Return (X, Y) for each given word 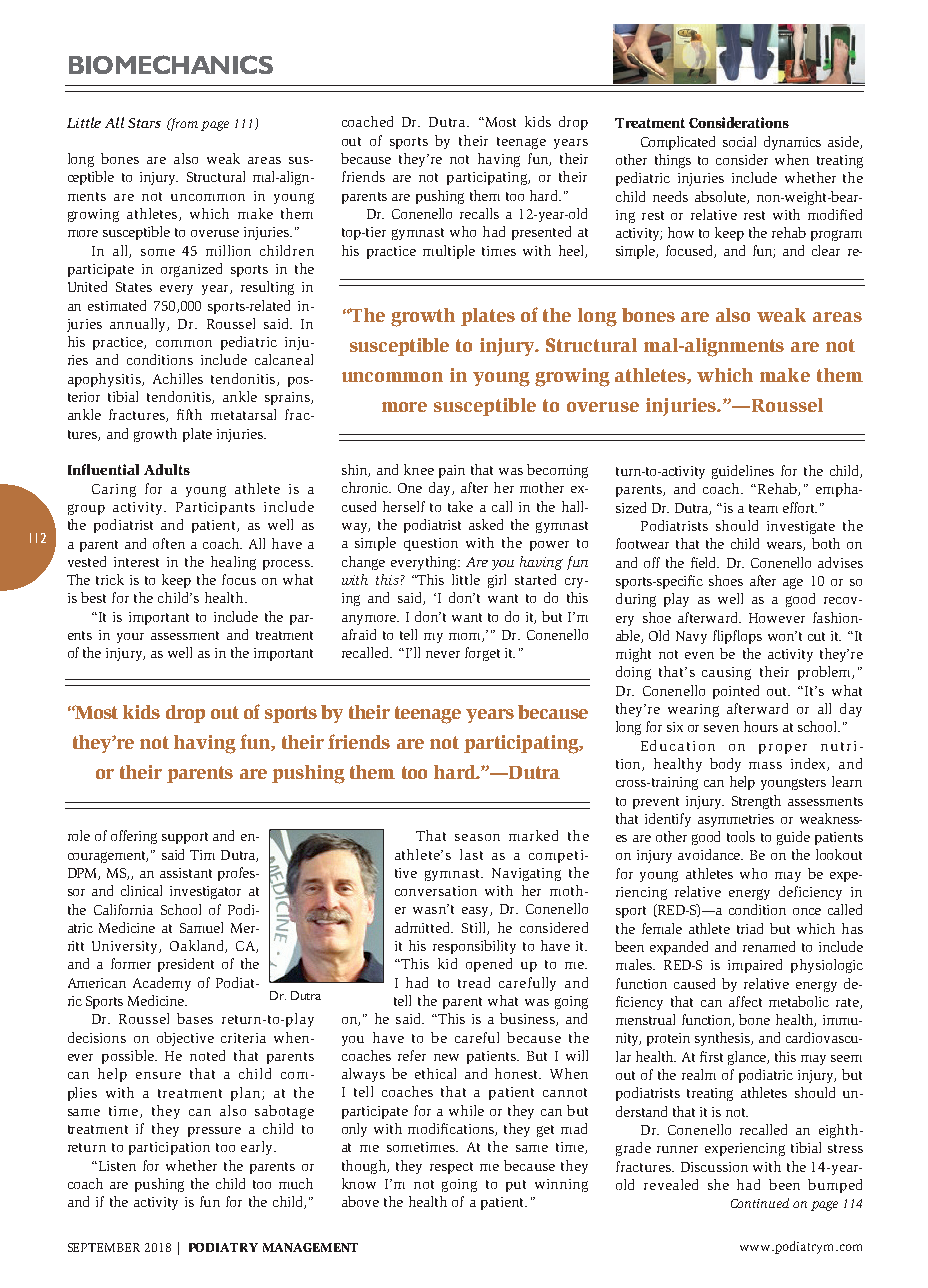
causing (726, 673)
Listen (116, 1166)
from (183, 124)
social (739, 141)
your (130, 638)
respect (451, 1168)
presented (541, 233)
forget (482, 654)
